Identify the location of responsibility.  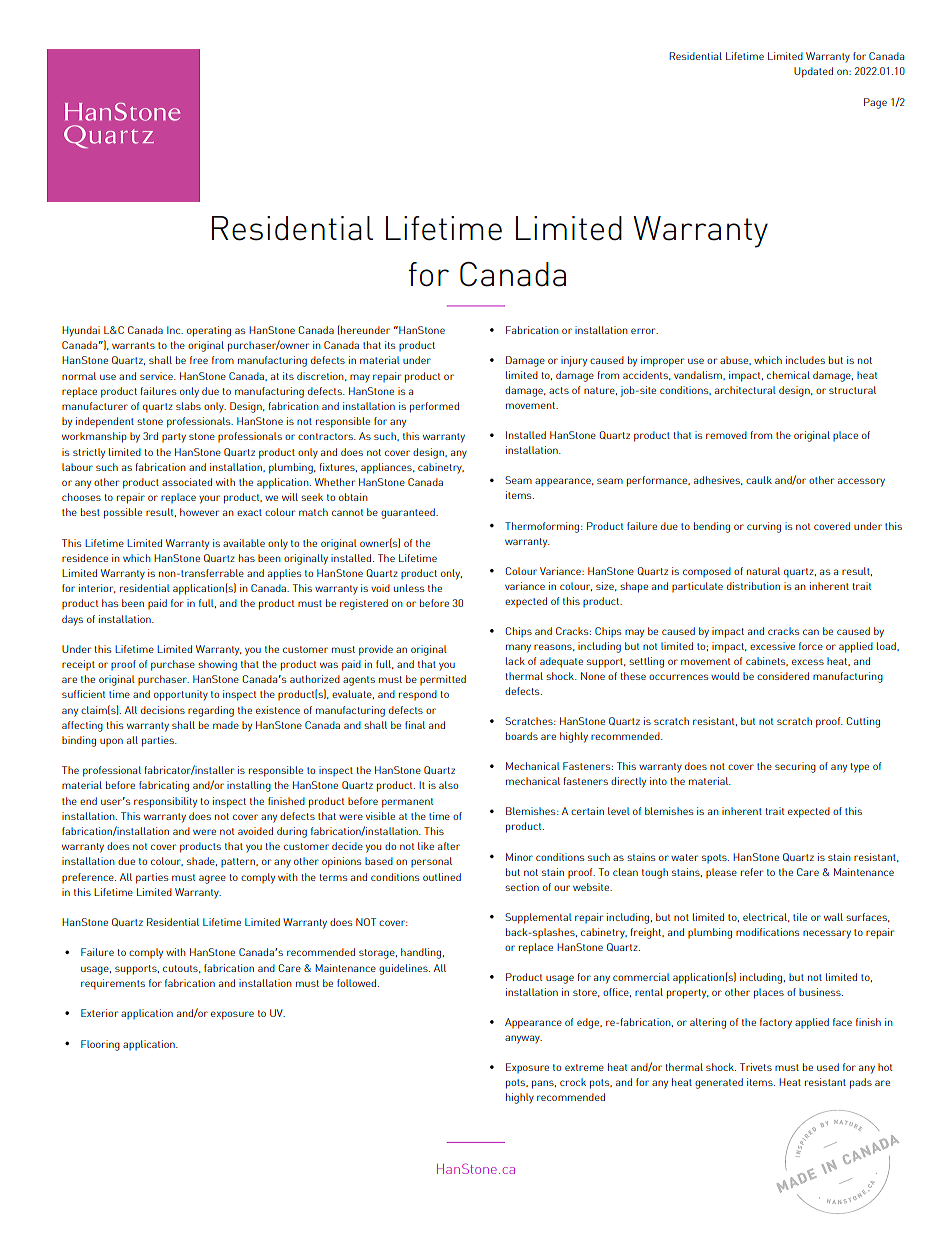
(165, 802).
